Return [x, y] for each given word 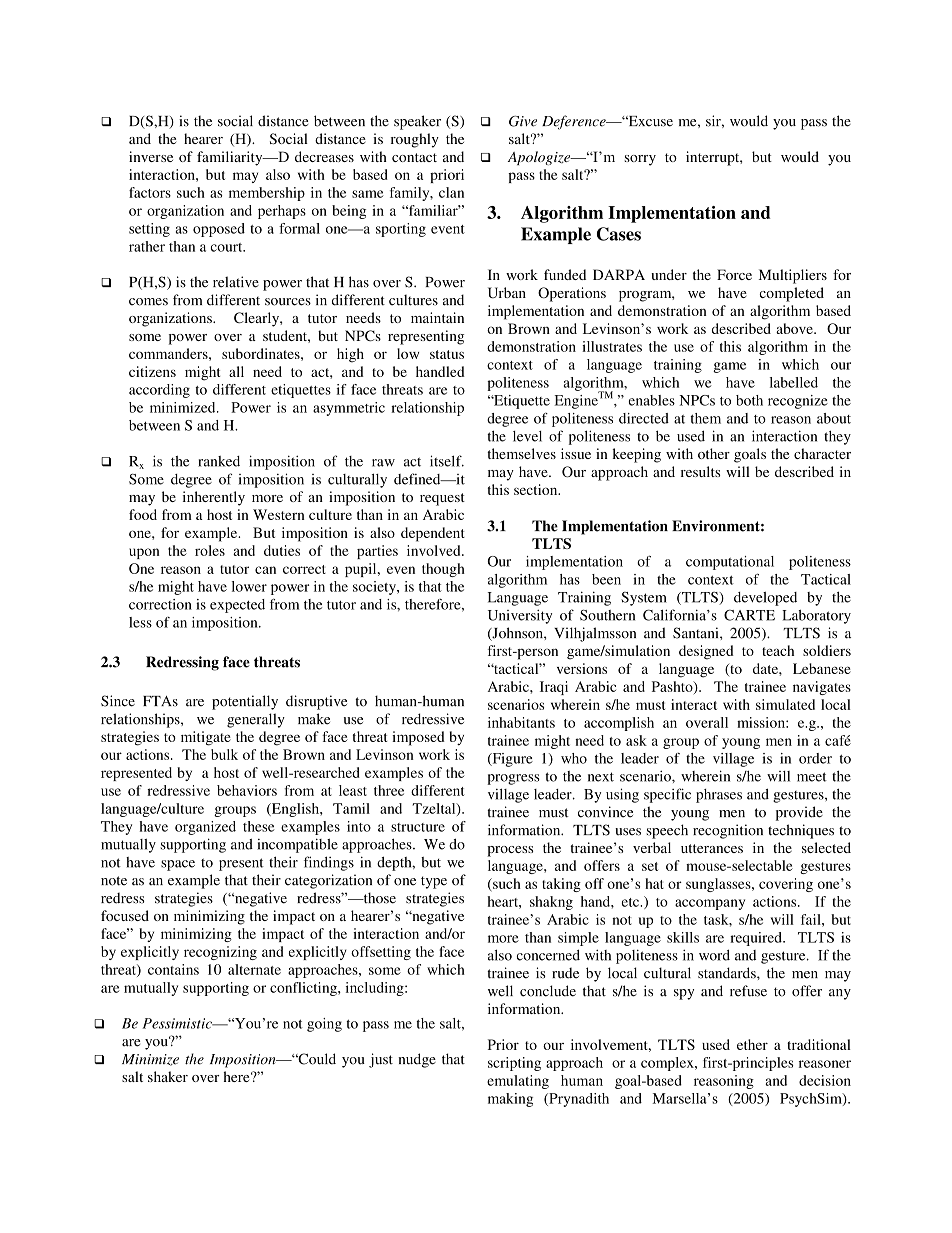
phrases [719, 796]
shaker [168, 1076]
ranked [219, 461]
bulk [224, 754]
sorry [640, 160]
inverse [151, 156]
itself [447, 461]
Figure [511, 760]
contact [414, 157]
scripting [514, 1064]
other [714, 453]
